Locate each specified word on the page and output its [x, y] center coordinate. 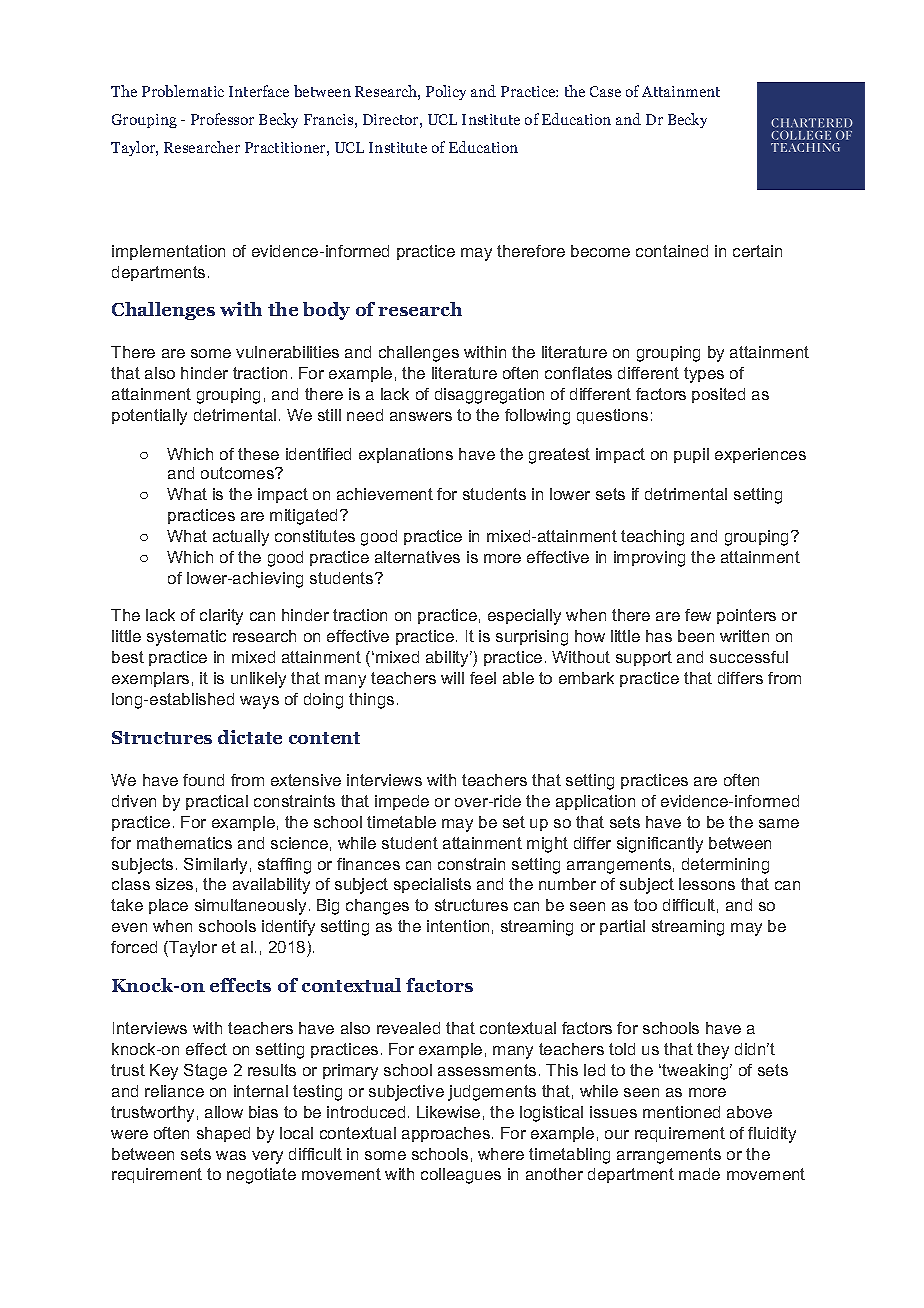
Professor [222, 119]
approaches [447, 1134]
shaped [223, 1134]
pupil [691, 455]
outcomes [239, 473]
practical [217, 802]
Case [605, 91]
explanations [406, 455]
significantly [660, 845]
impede [402, 802]
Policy [446, 92]
